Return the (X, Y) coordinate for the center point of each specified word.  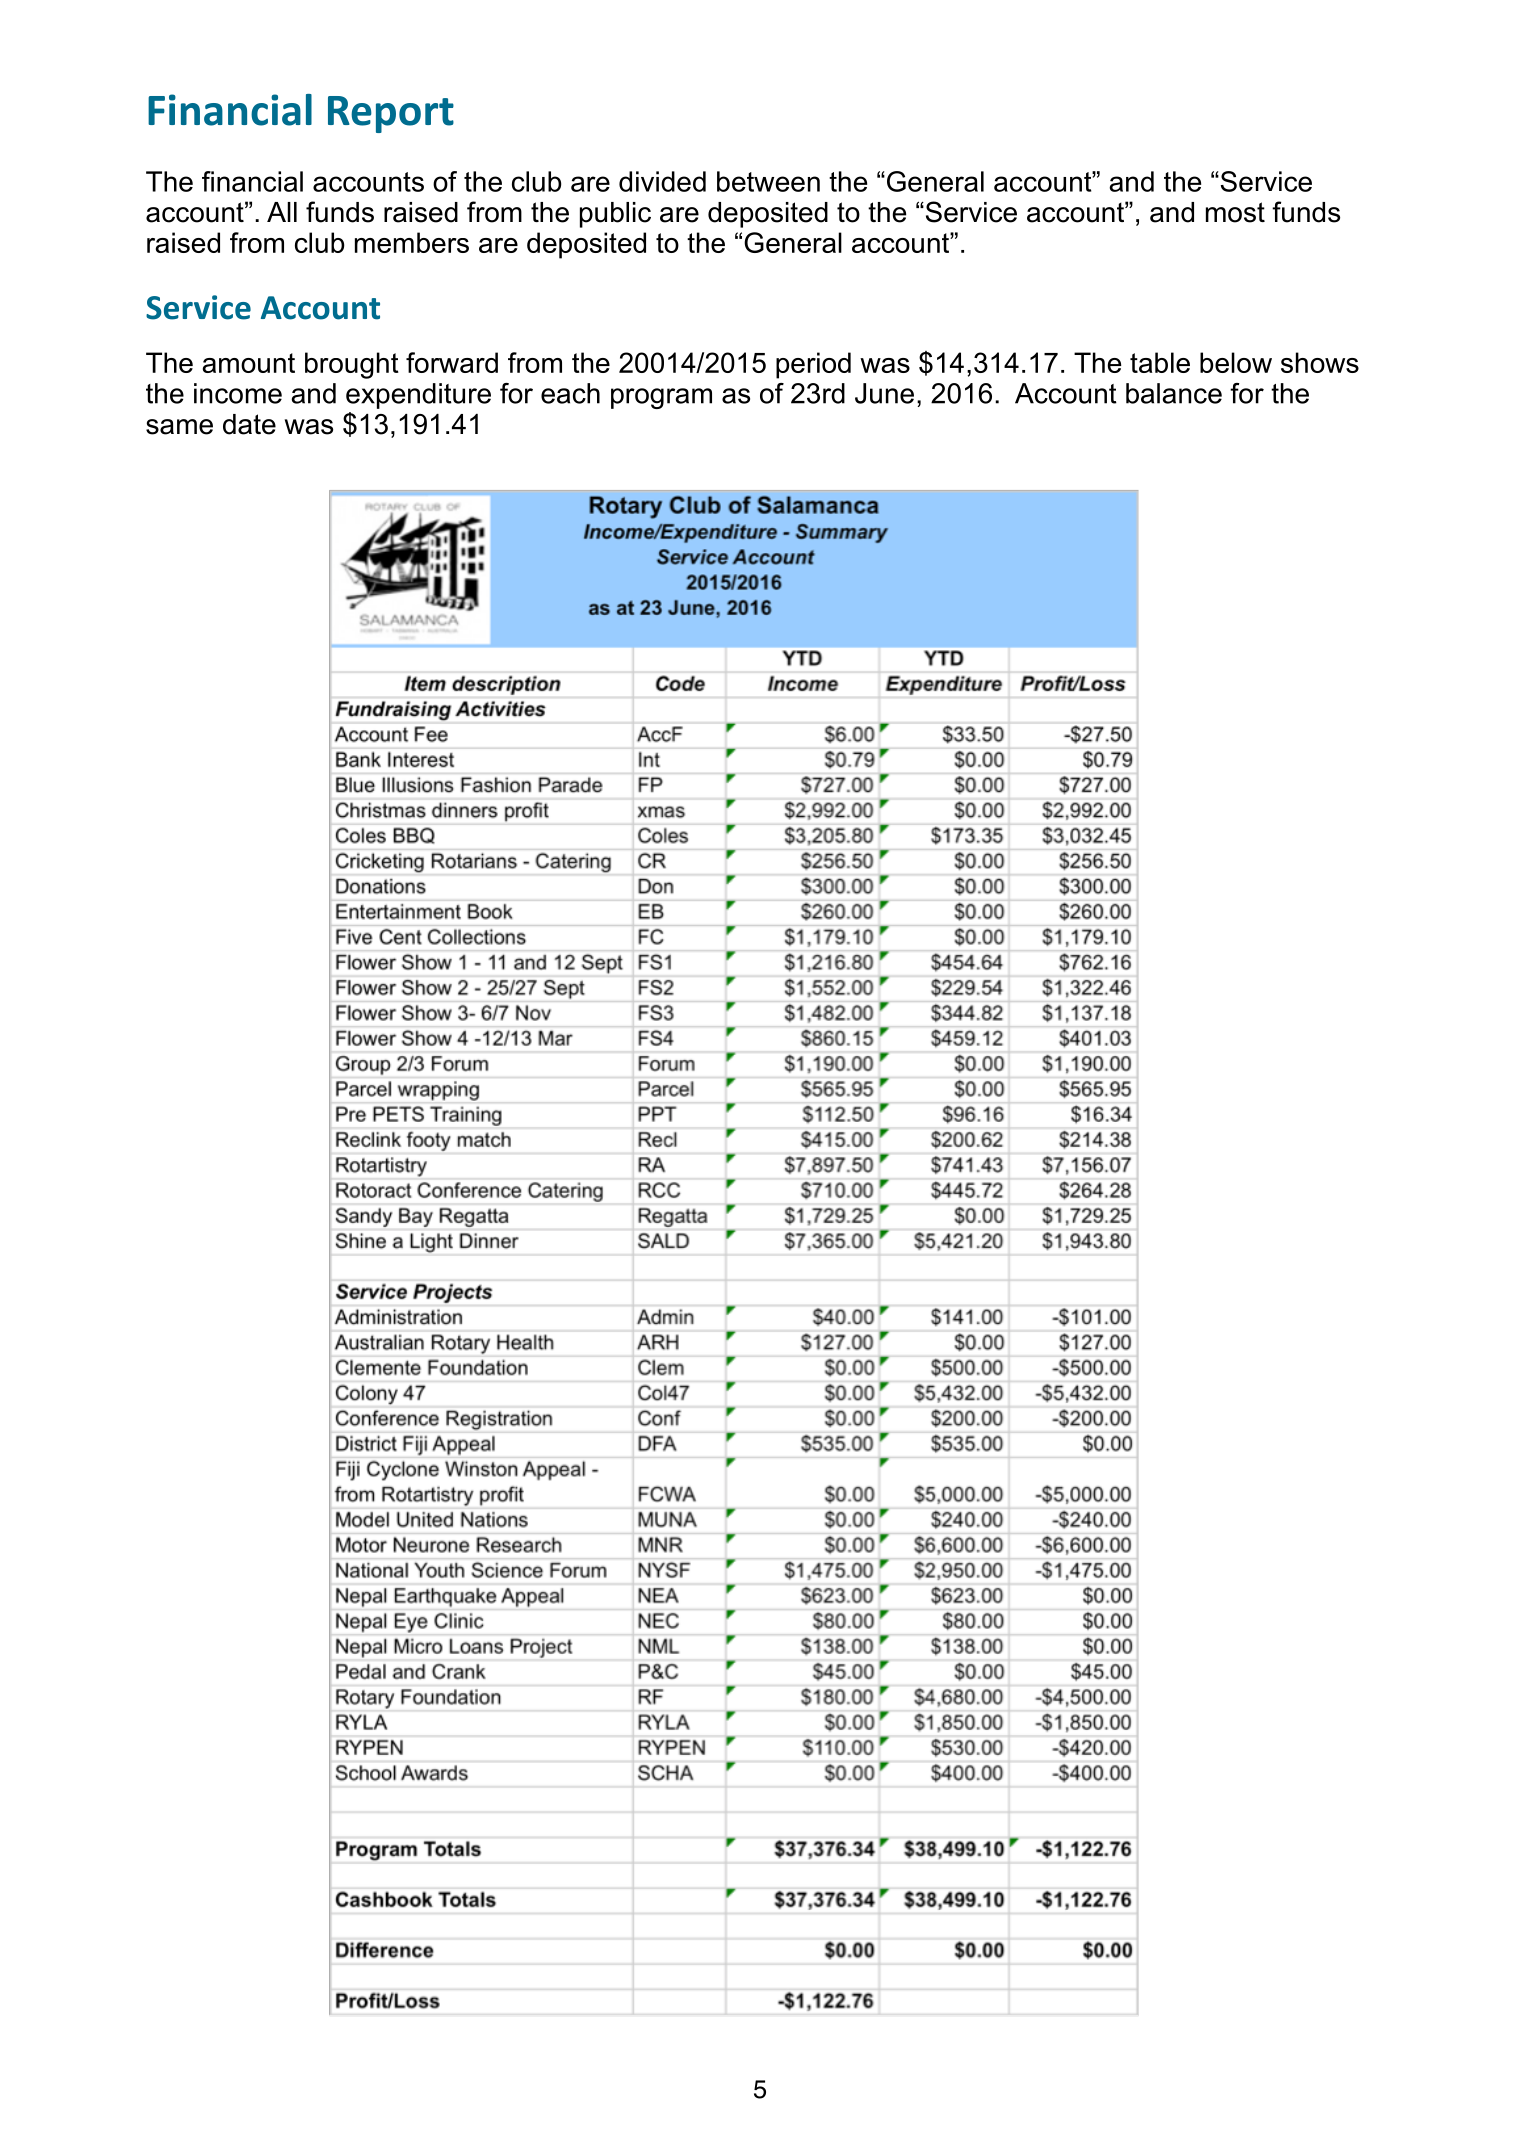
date (249, 424)
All (282, 212)
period (813, 365)
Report (391, 114)
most (1235, 212)
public (615, 215)
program (661, 398)
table (1160, 362)
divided (662, 181)
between (768, 181)
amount (249, 363)
